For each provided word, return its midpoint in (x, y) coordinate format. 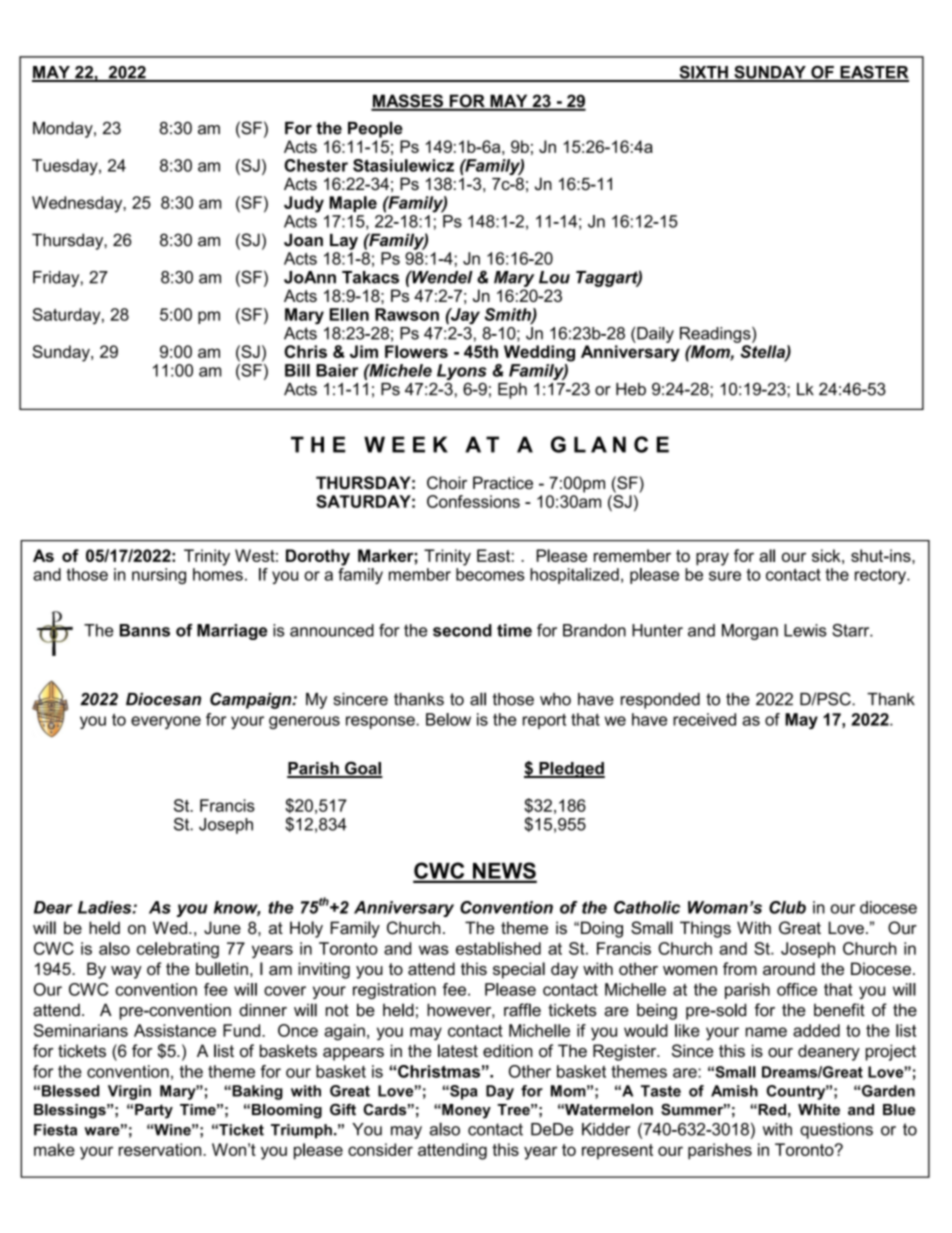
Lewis (805, 630)
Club (787, 907)
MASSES (408, 102)
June (222, 928)
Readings (716, 334)
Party (154, 1111)
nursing (159, 576)
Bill (297, 370)
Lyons (462, 373)
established (498, 948)
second (462, 630)
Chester (316, 165)
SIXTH (703, 73)
